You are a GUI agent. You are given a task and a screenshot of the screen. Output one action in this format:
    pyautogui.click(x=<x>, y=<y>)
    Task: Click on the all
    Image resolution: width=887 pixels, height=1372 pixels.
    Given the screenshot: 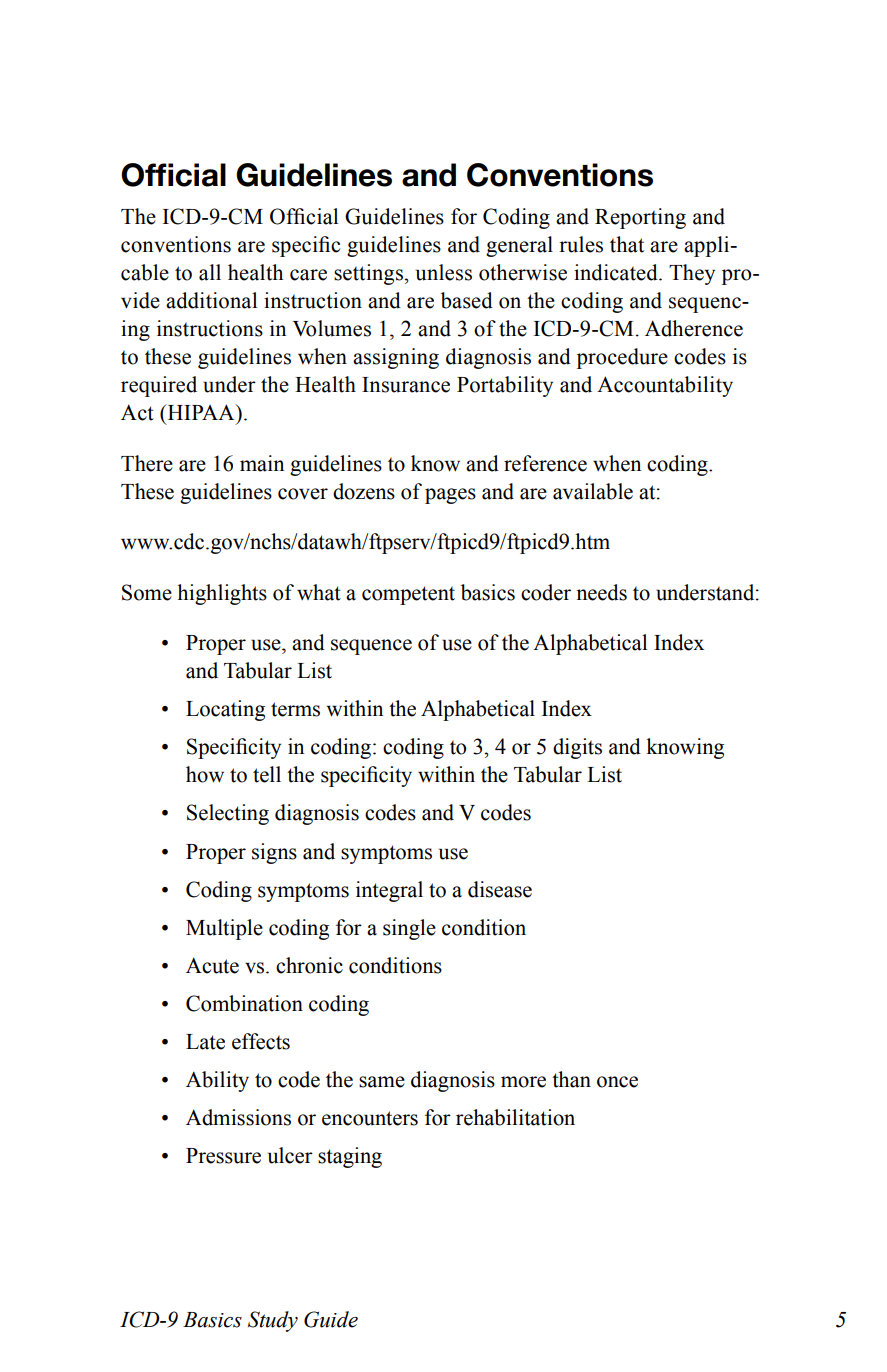 What is the action you would take?
    pyautogui.click(x=210, y=272)
